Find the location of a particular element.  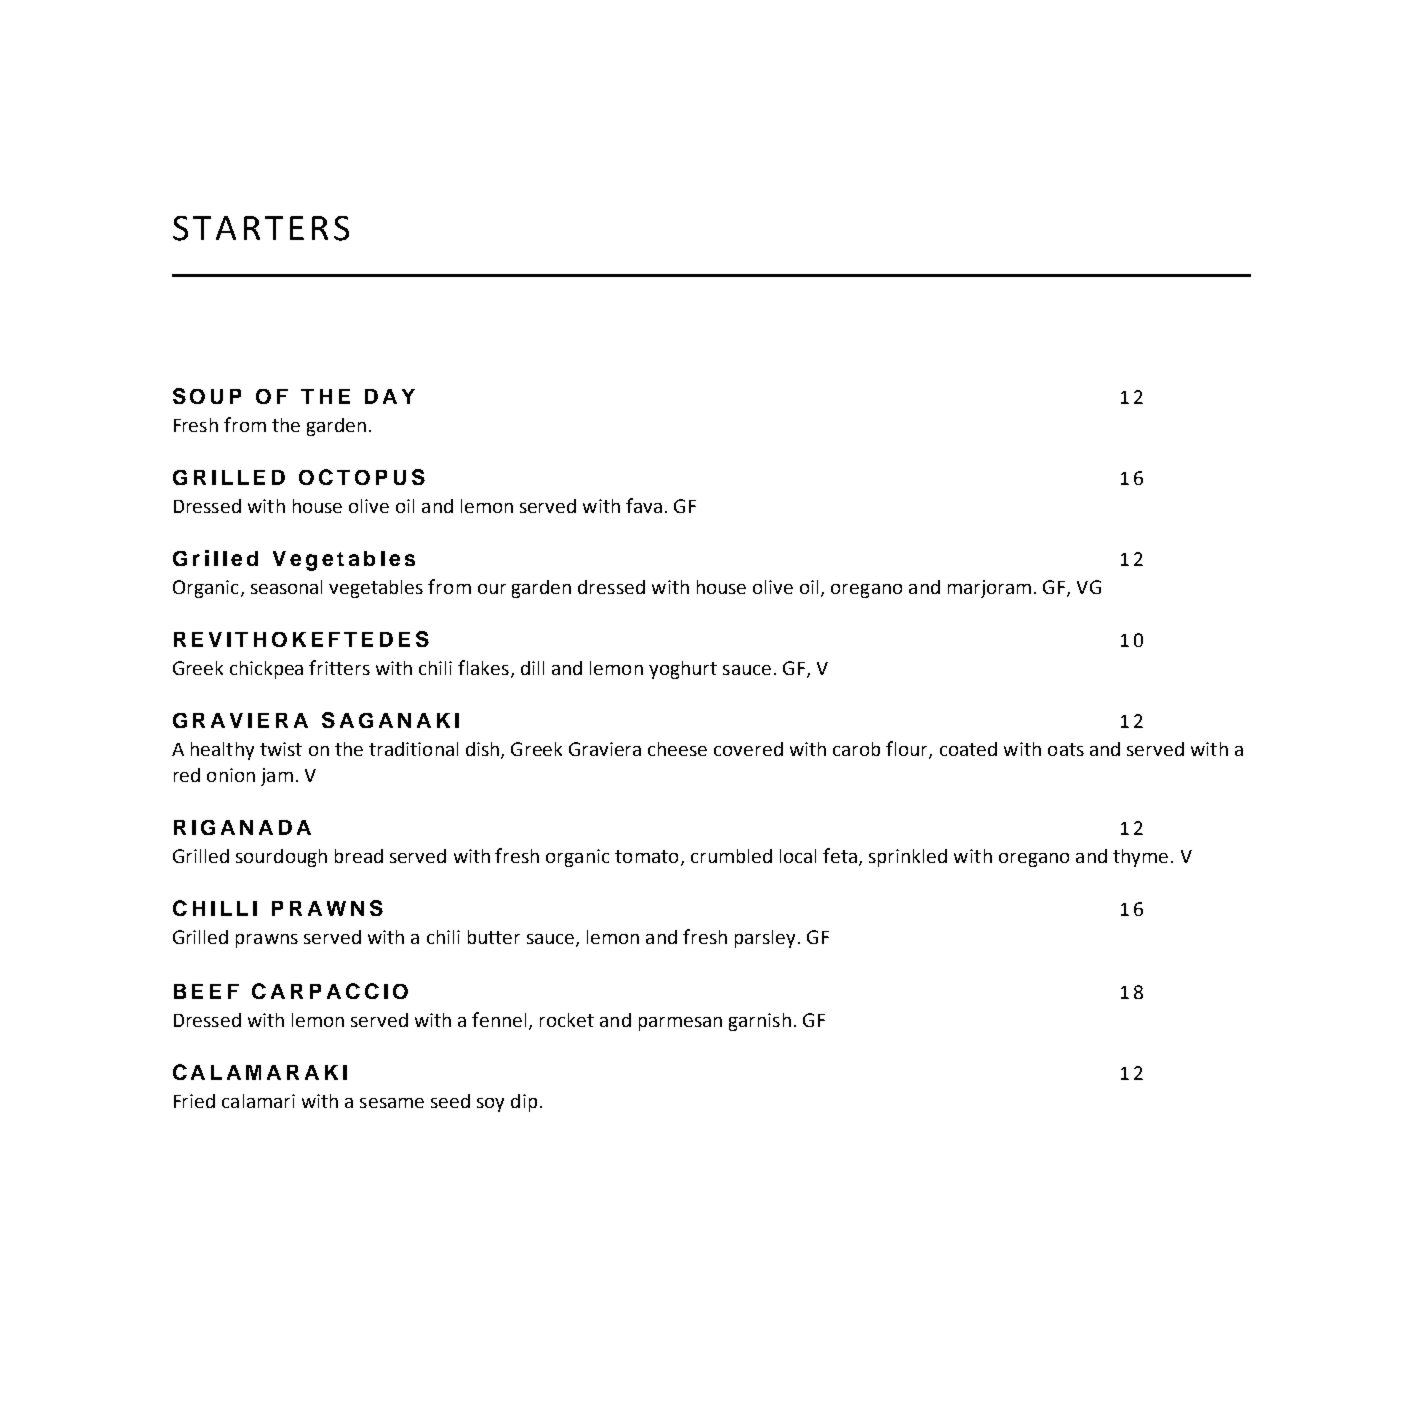

yoghurt is located at coordinates (683, 670).
